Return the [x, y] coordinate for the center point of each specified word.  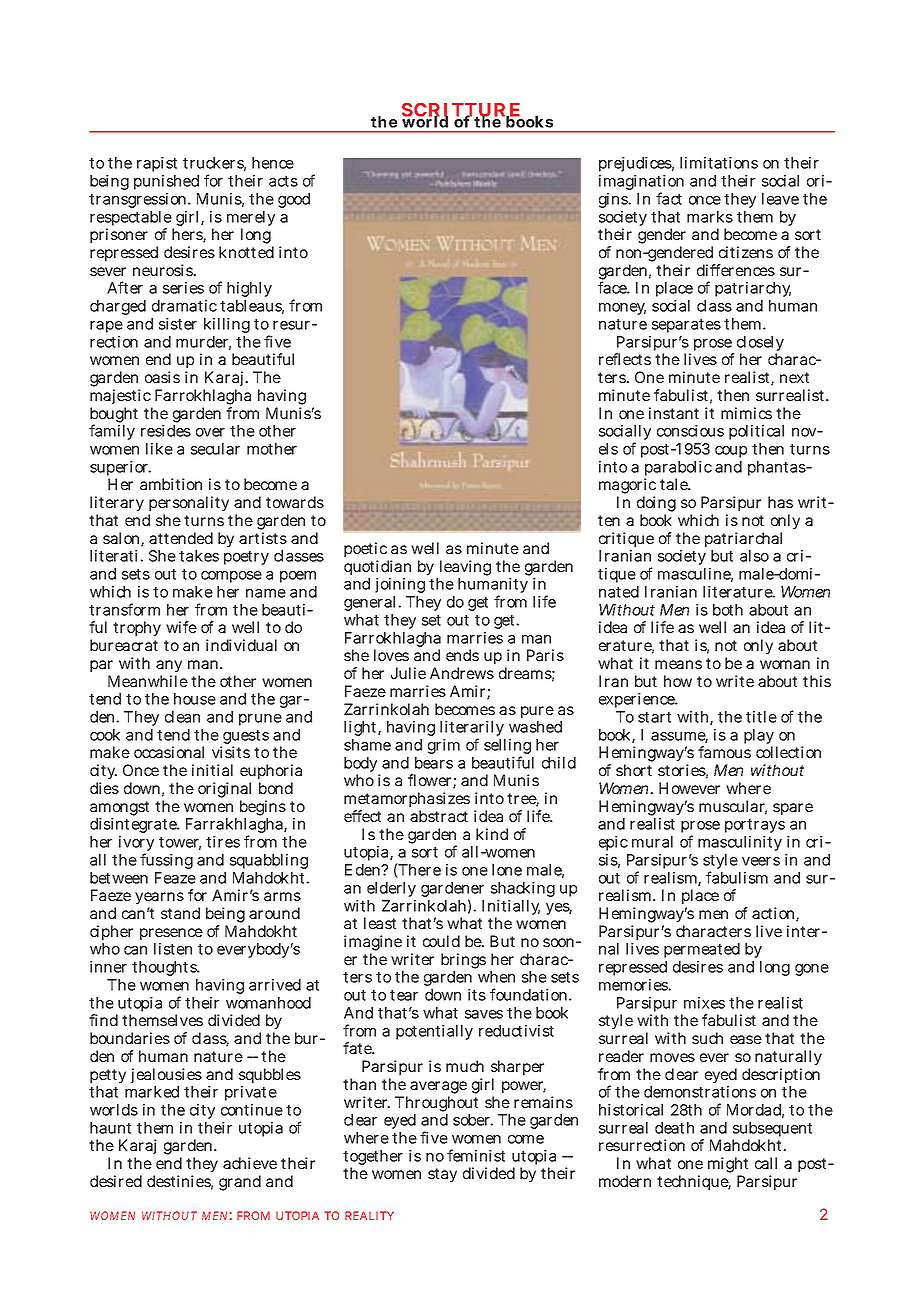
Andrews [462, 673]
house [195, 699]
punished [166, 182]
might [728, 1166]
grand [240, 1183]
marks [710, 217]
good [294, 200]
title [761, 717]
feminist [476, 1155]
